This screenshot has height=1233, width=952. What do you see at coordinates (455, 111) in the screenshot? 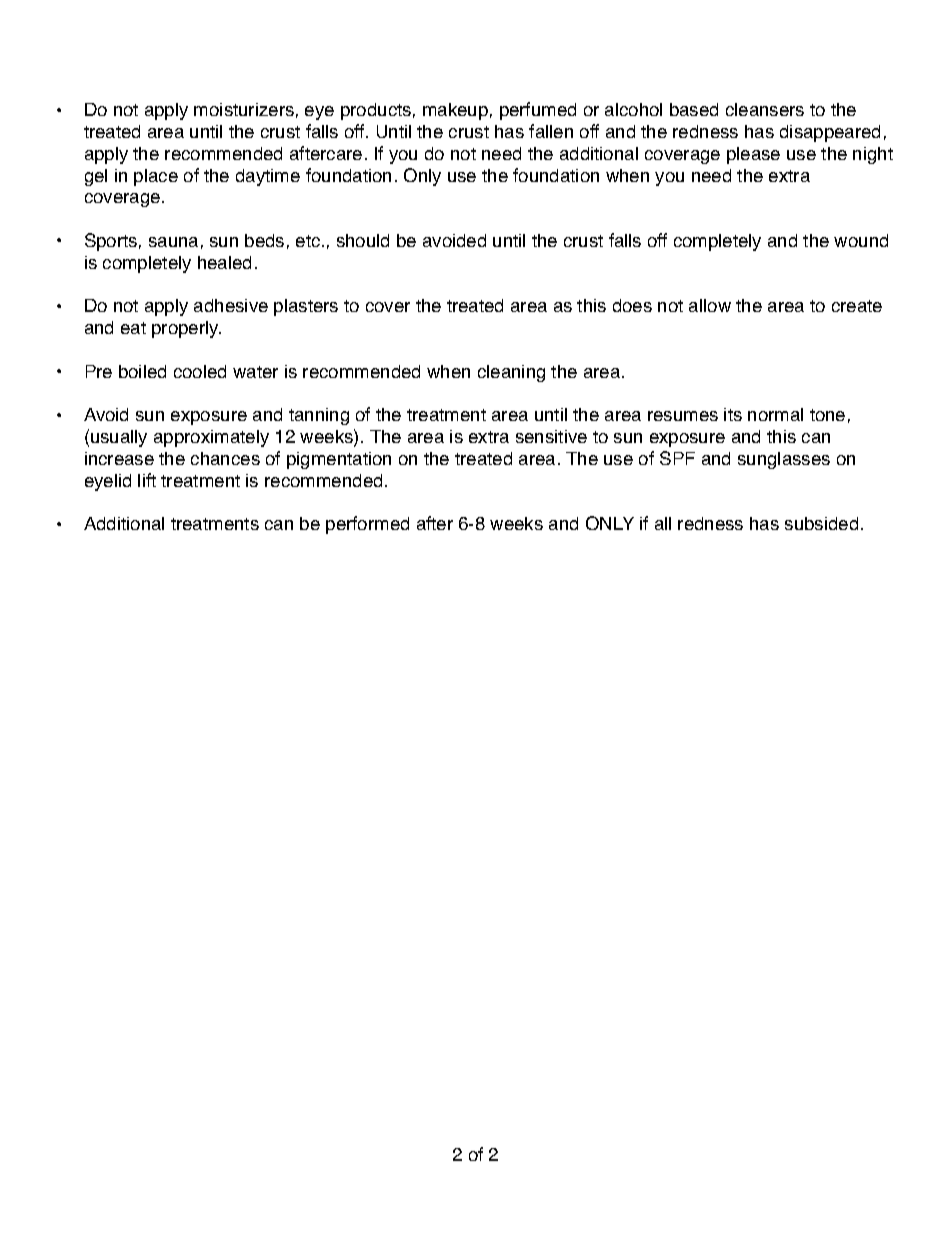
I see `makeup` at bounding box center [455, 111].
